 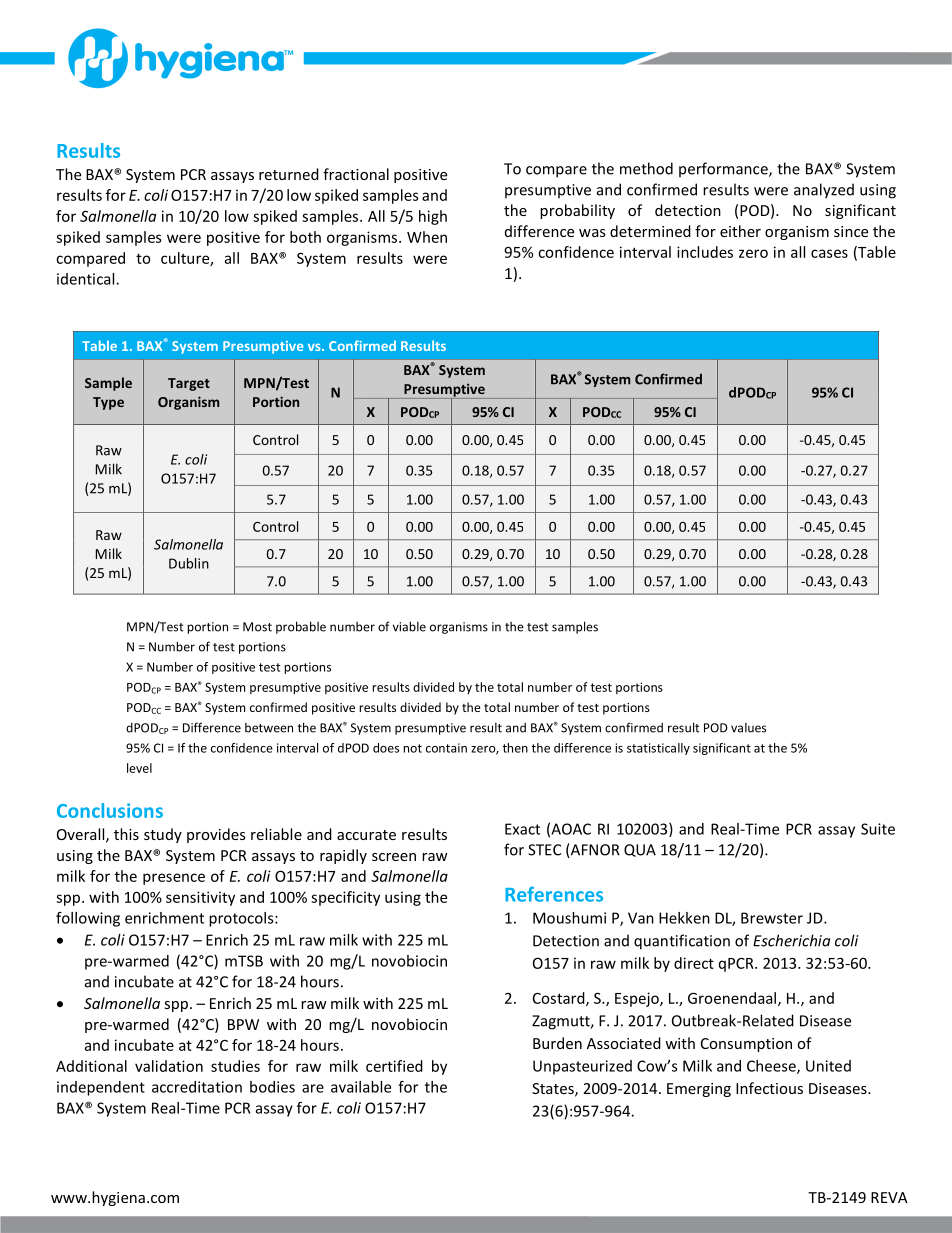 What do you see at coordinates (824, 191) in the screenshot?
I see `analyzed` at bounding box center [824, 191].
